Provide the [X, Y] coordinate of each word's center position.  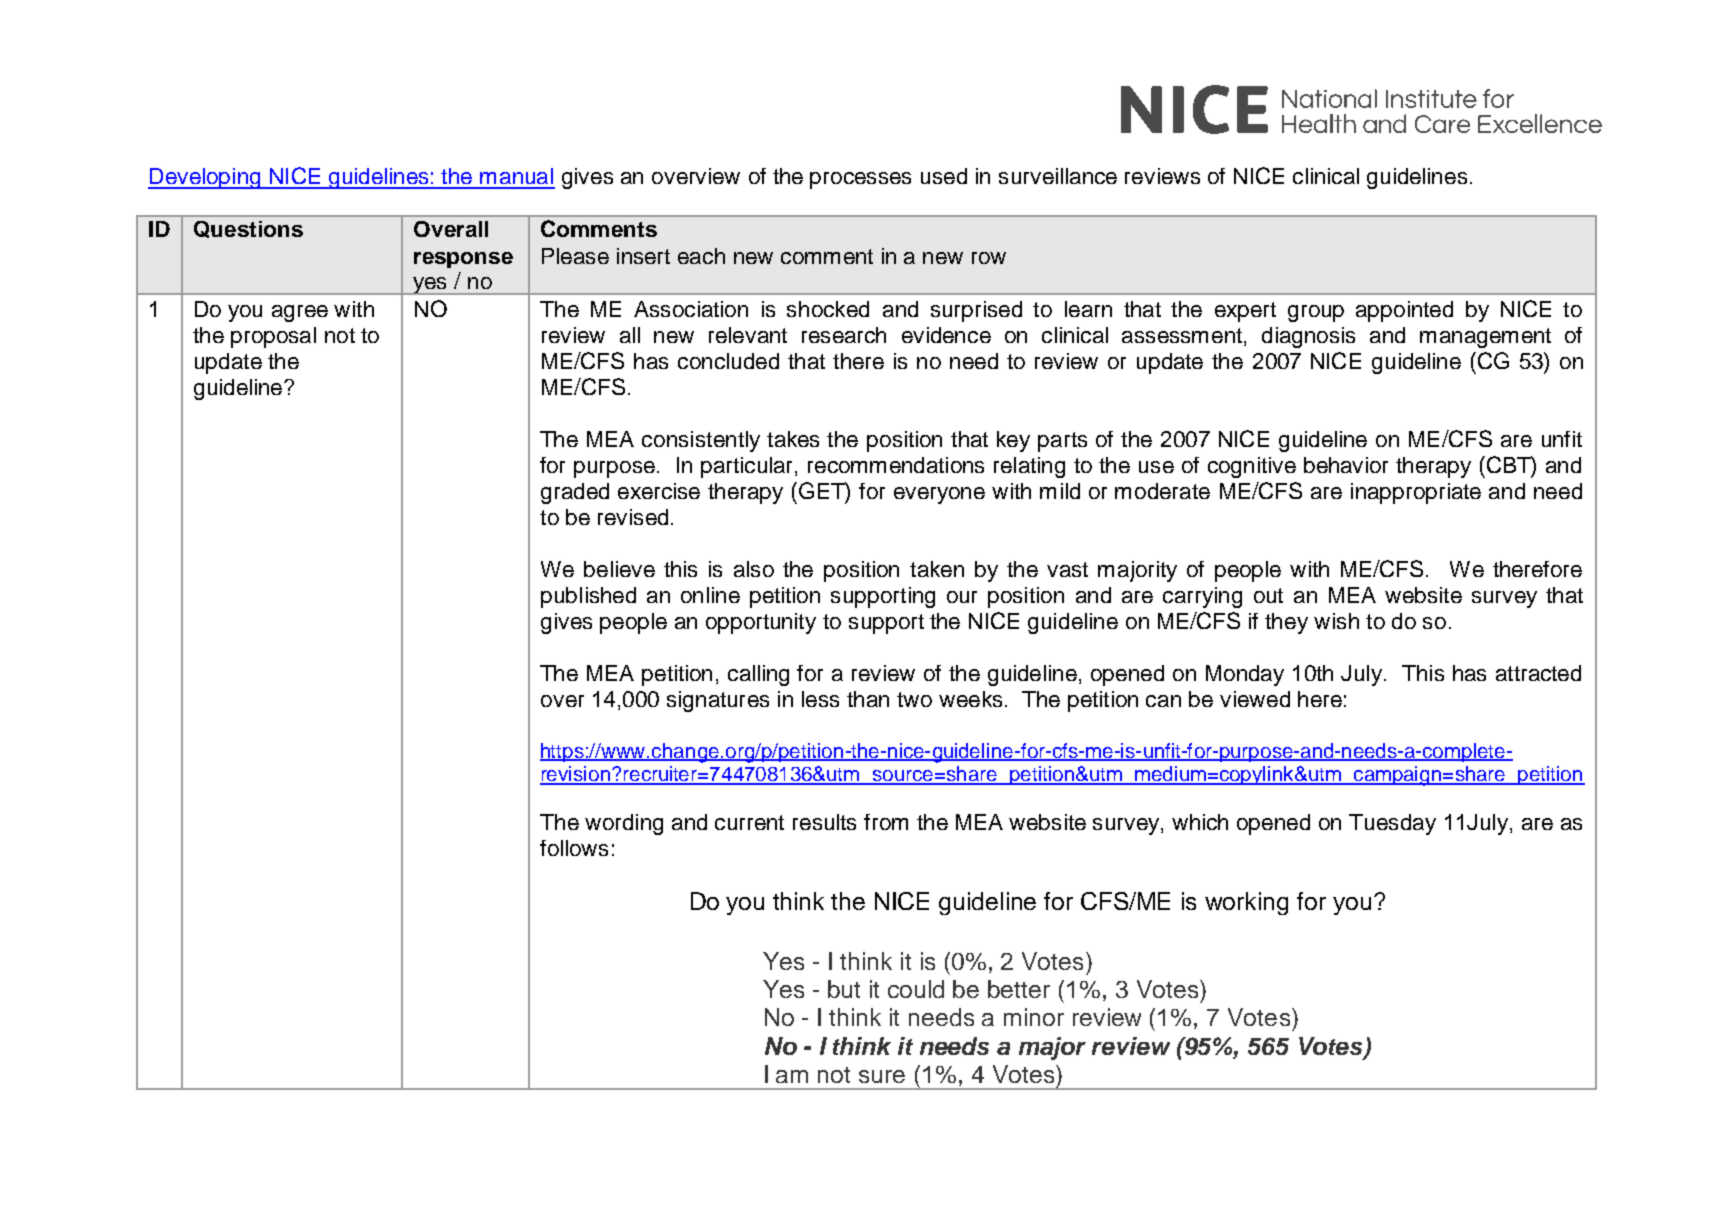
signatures [718, 701]
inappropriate [1416, 493]
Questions [248, 229]
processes [860, 180]
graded [575, 493]
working [1246, 903]
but [844, 989]
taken [937, 569]
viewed [1255, 699]
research [844, 335]
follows [574, 848]
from [886, 822]
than [868, 699]
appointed [1404, 311]
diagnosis [1308, 337]
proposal [273, 337]
